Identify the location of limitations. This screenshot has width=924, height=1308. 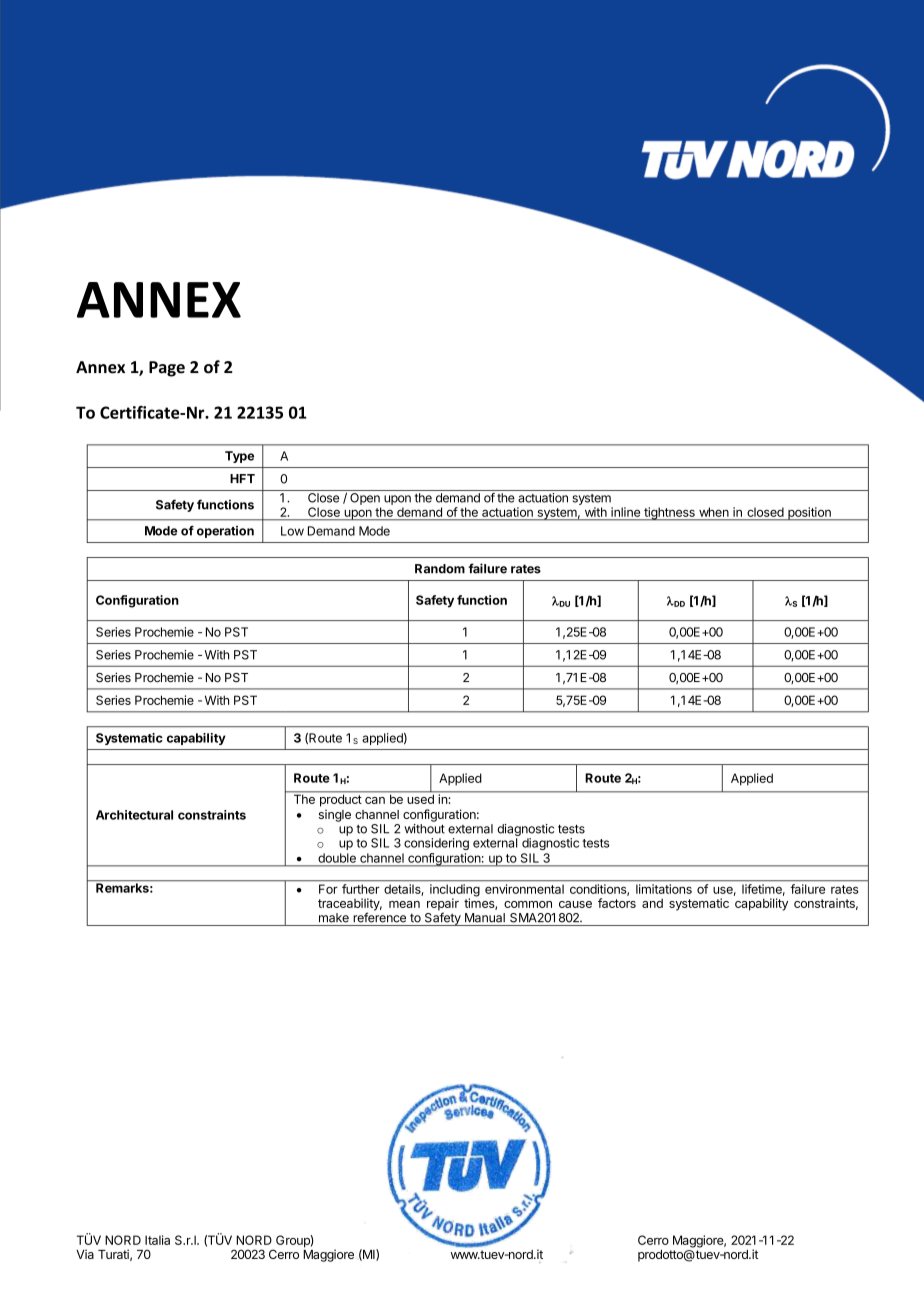
(664, 889).
